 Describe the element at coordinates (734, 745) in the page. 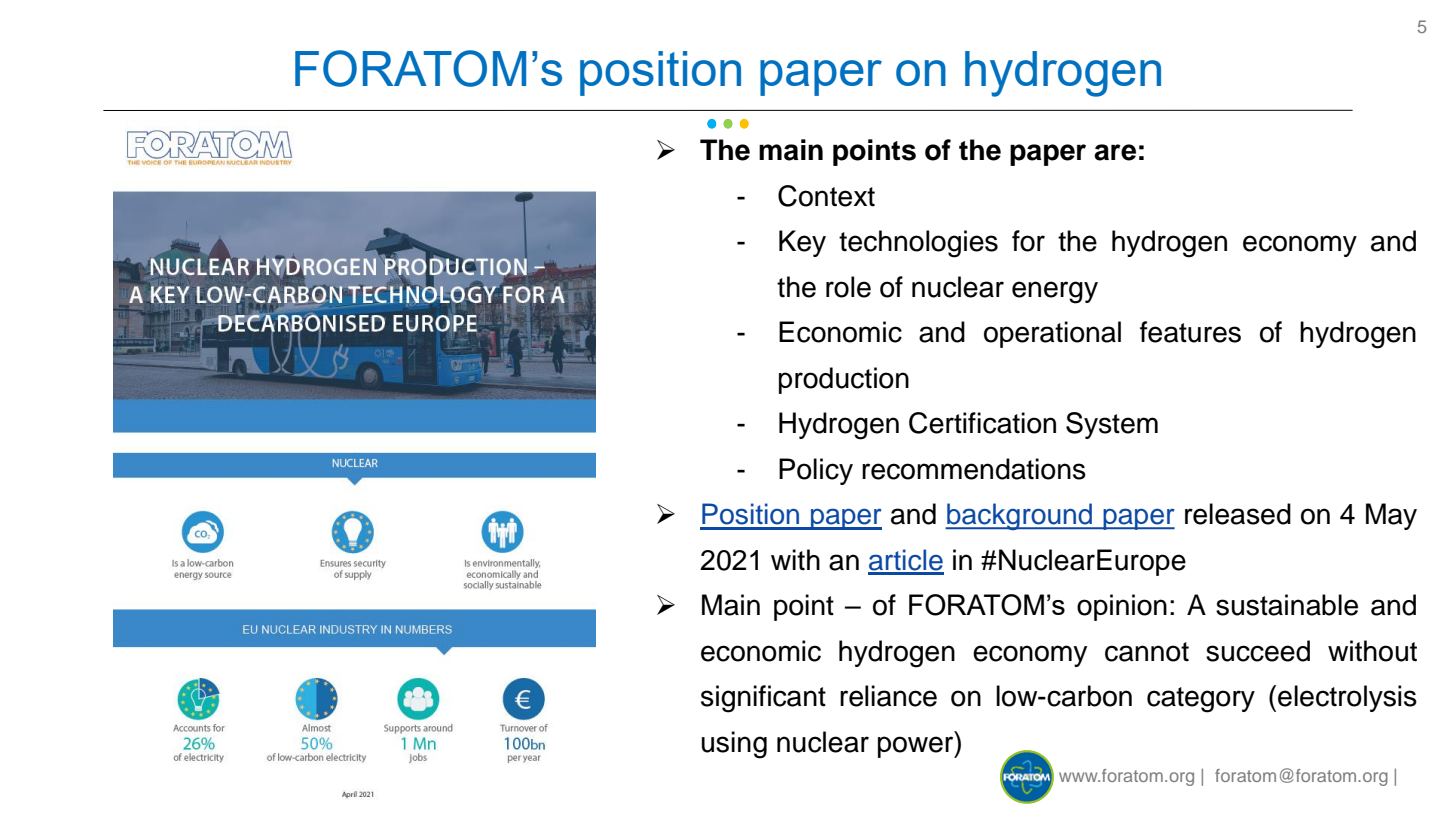

I see `using` at that location.
